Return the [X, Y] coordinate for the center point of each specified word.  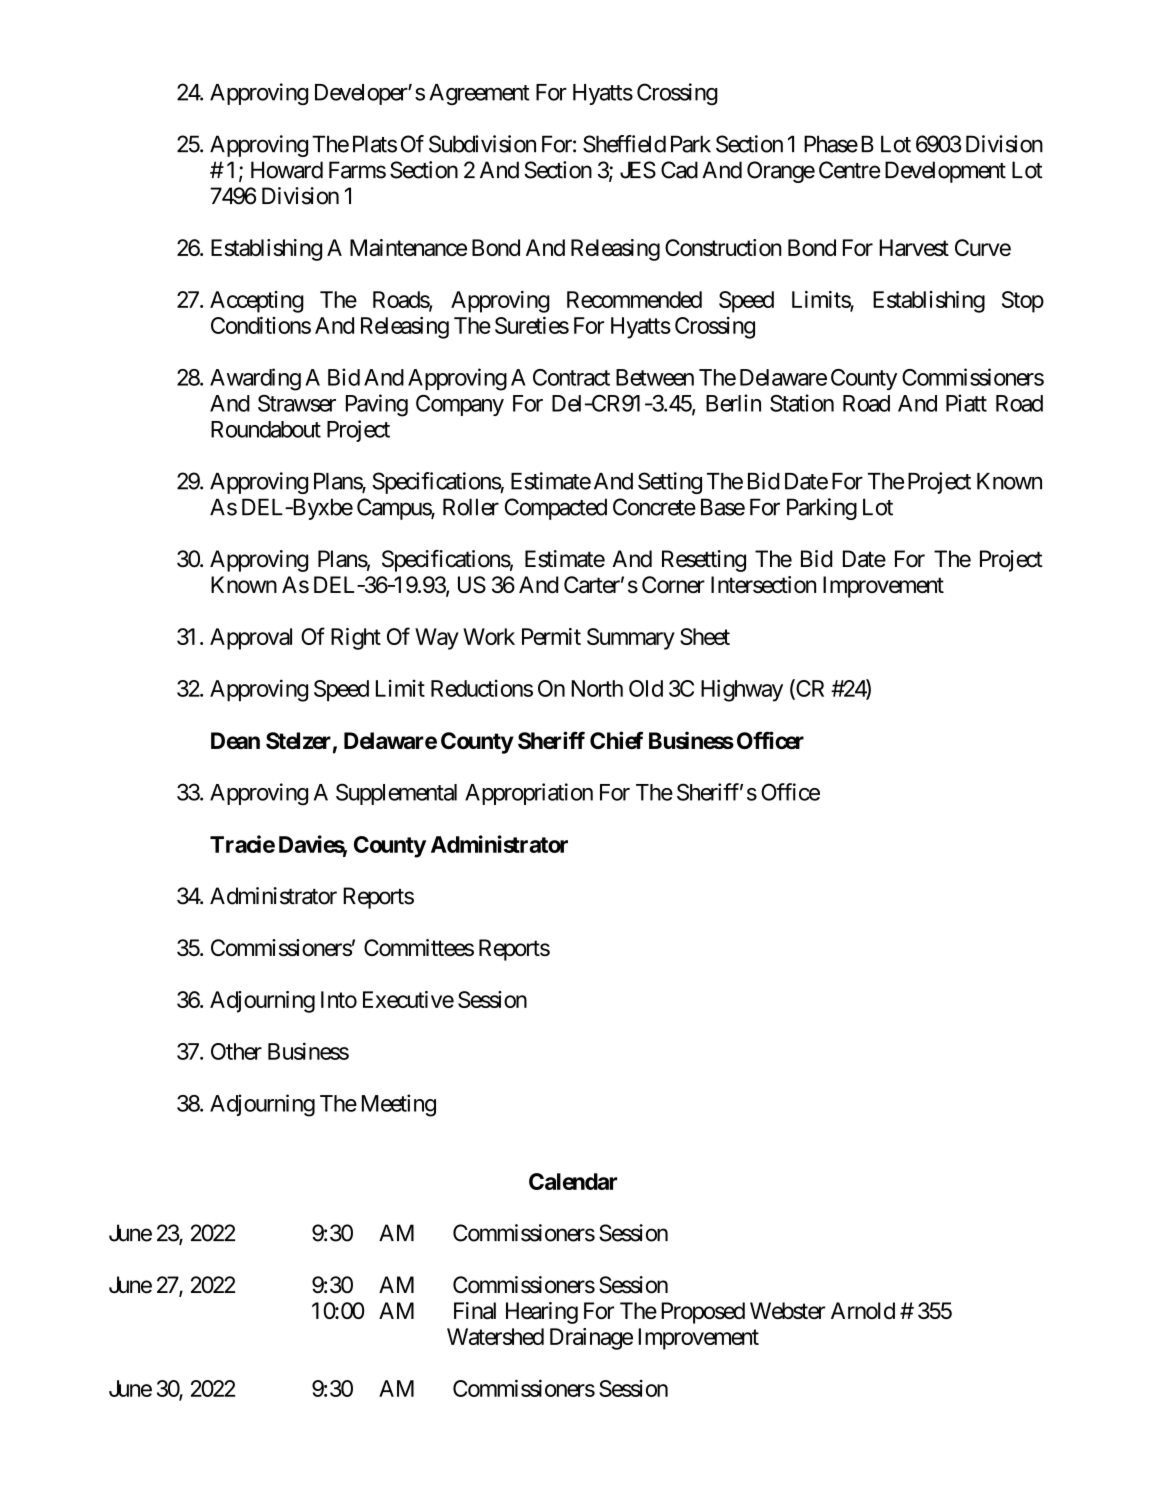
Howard [287, 170]
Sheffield [624, 144]
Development [945, 172]
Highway [742, 690]
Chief [616, 740]
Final [475, 1311]
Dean [235, 740]
